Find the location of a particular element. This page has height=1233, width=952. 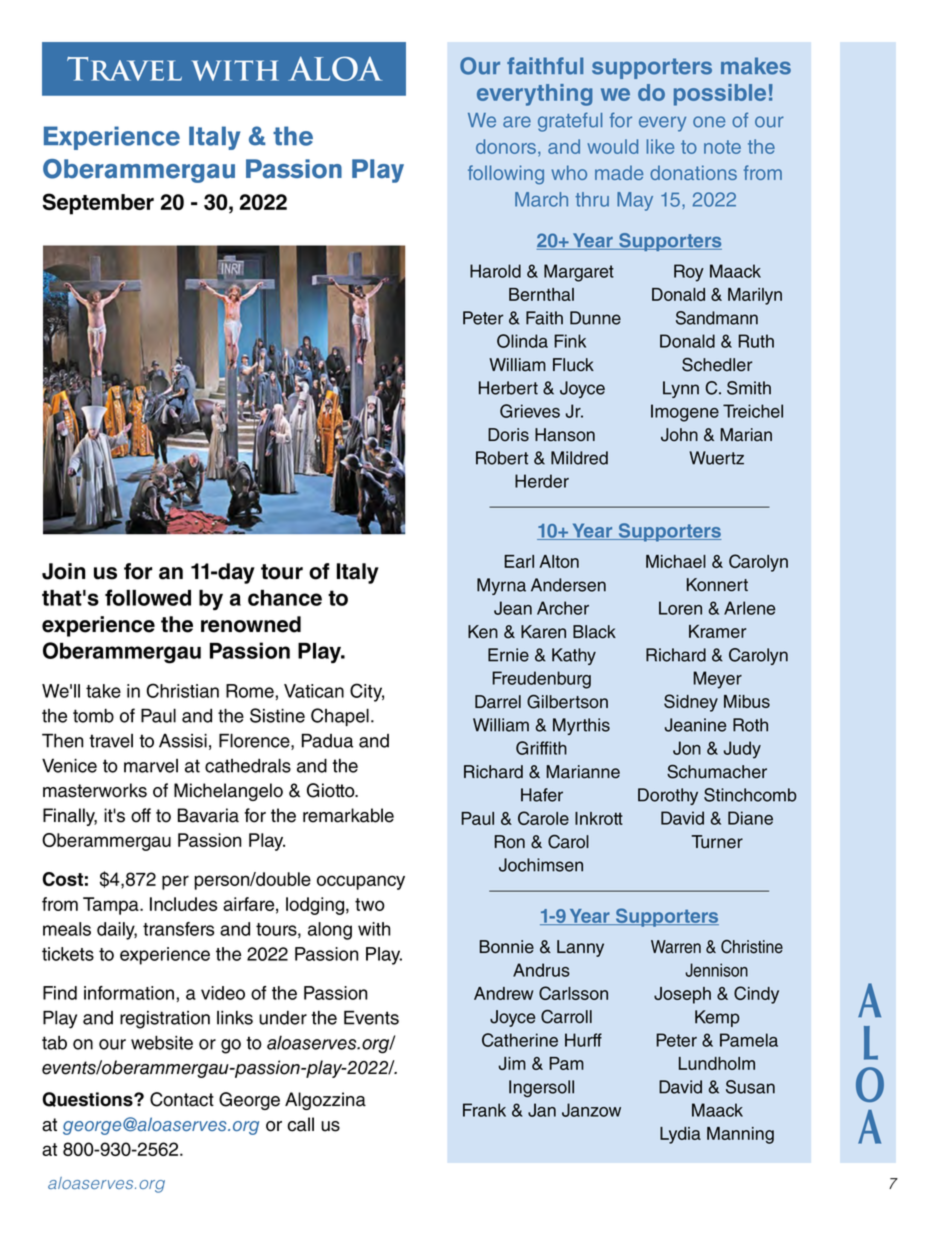

Jon is located at coordinates (687, 748).
